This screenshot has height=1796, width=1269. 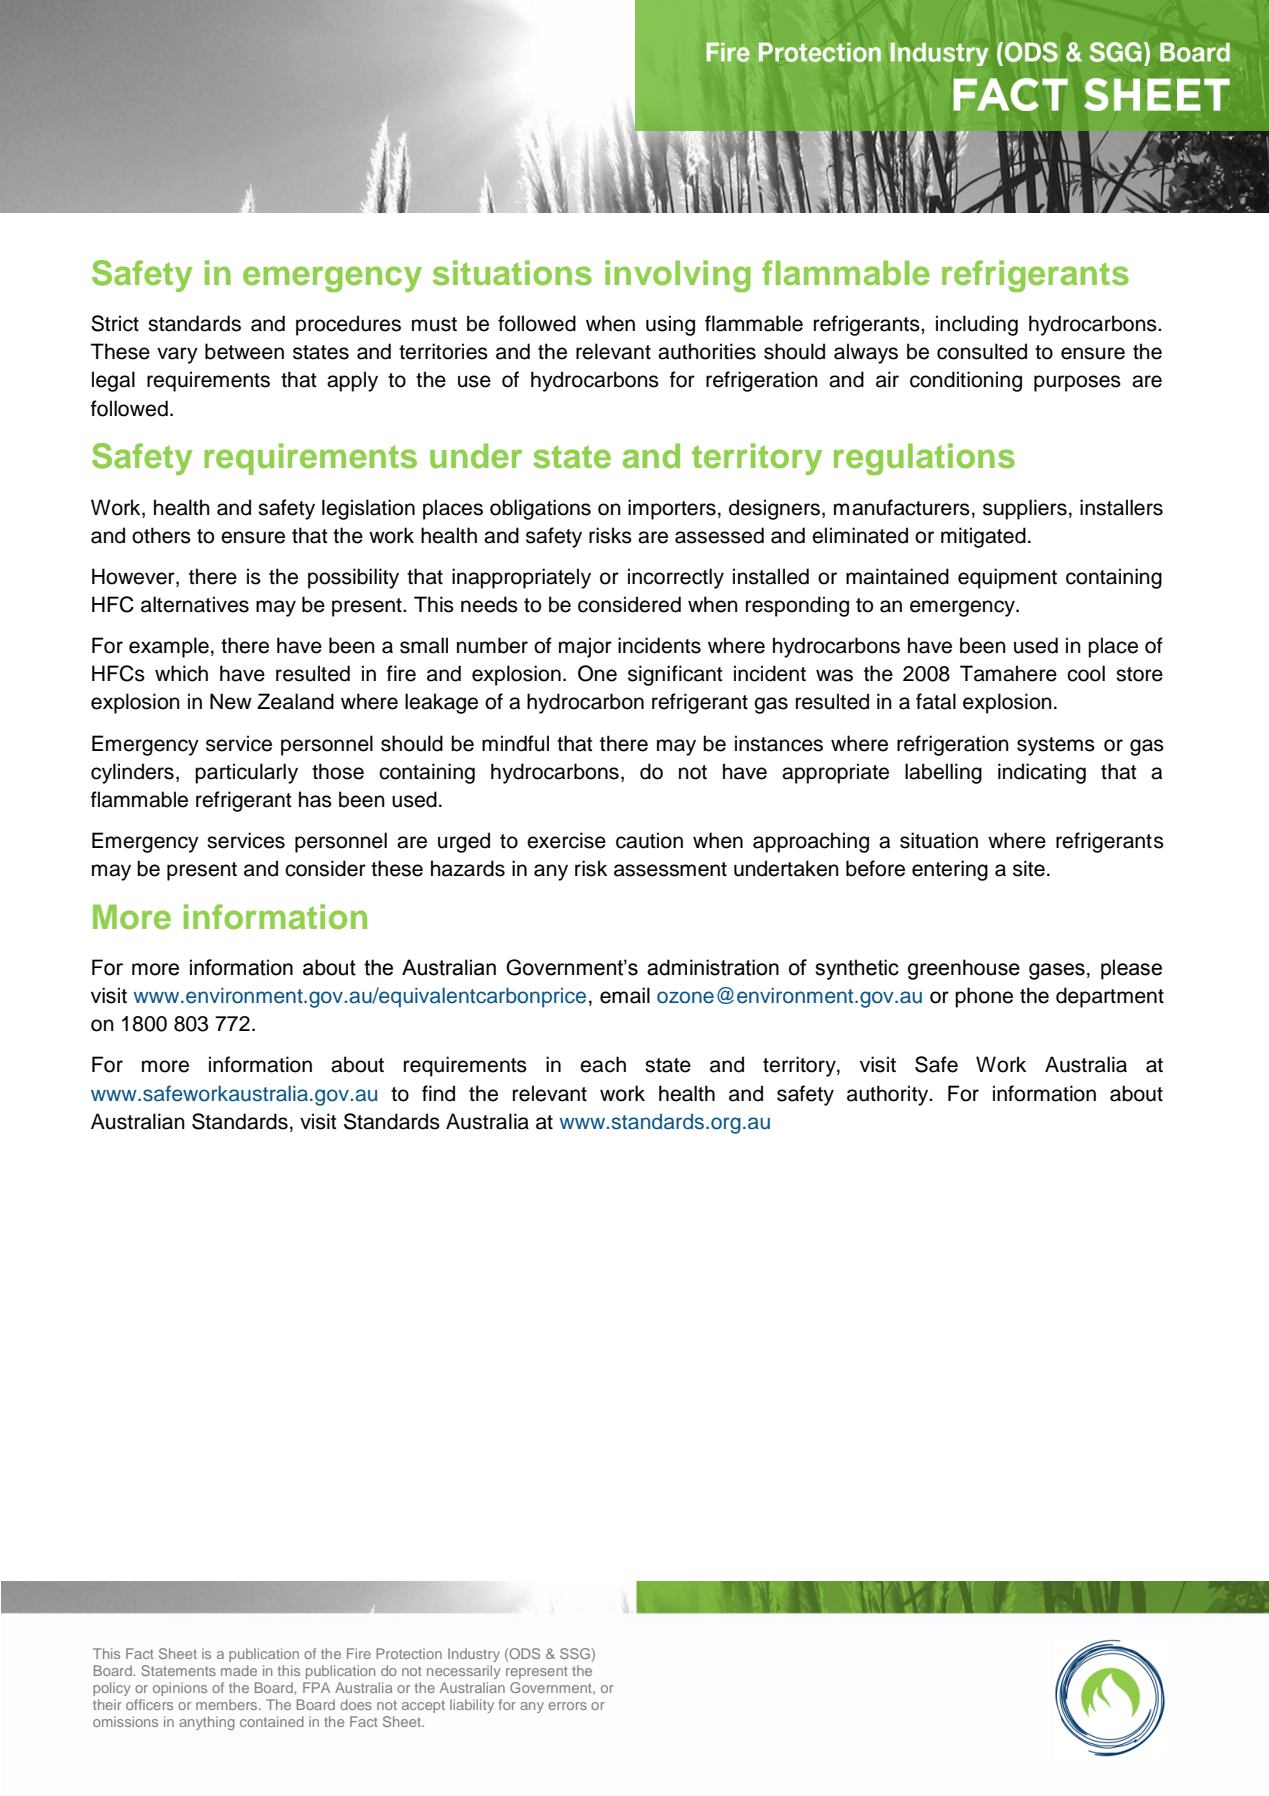 I want to click on Industry, so click(x=474, y=1655).
